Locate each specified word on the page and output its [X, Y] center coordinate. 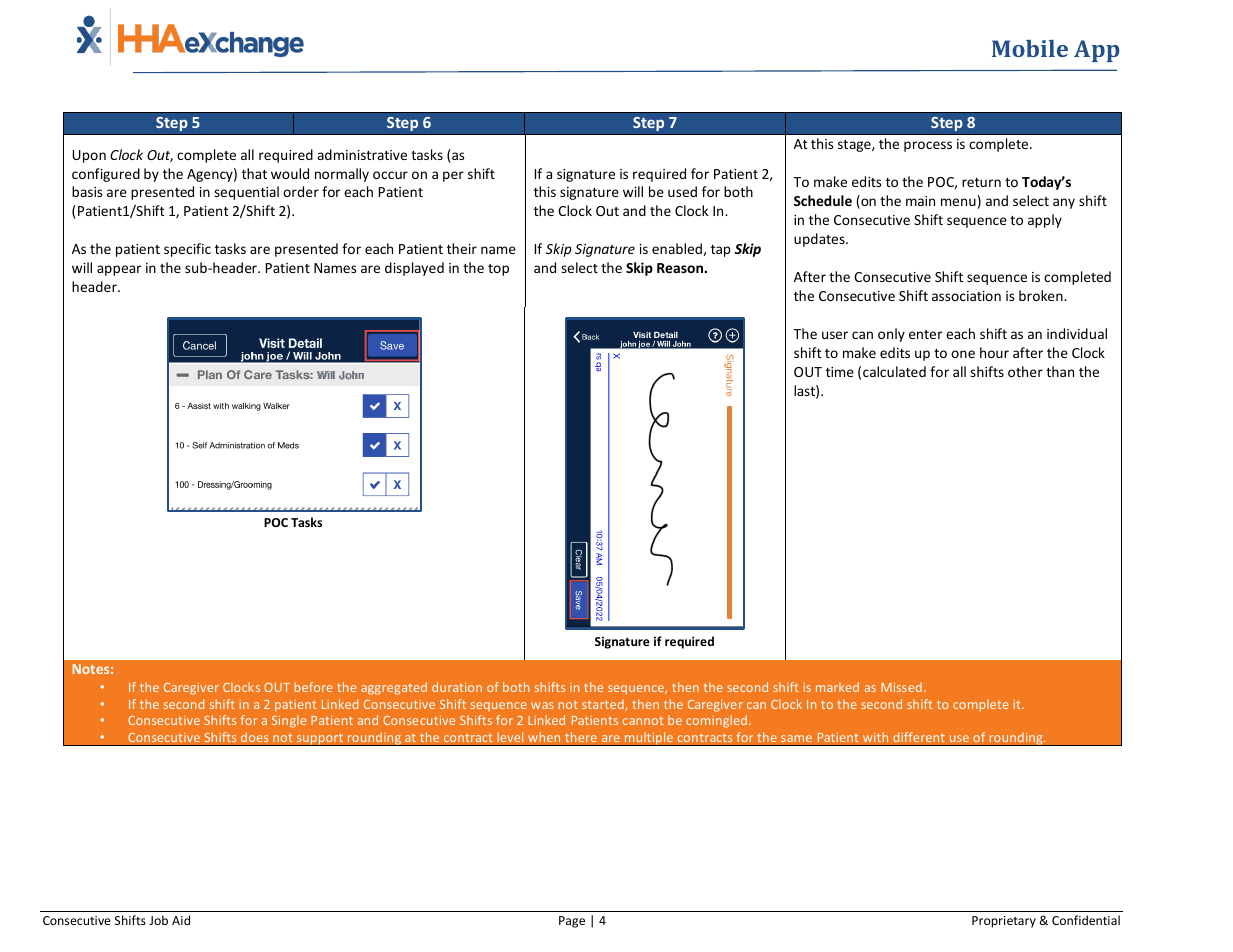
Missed [901, 687]
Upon [89, 156]
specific [187, 250]
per [453, 176]
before [313, 687]
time [840, 372]
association [966, 296]
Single [289, 721]
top [498, 270]
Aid [181, 920]
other [1025, 371]
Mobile [1030, 48]
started [604, 705]
